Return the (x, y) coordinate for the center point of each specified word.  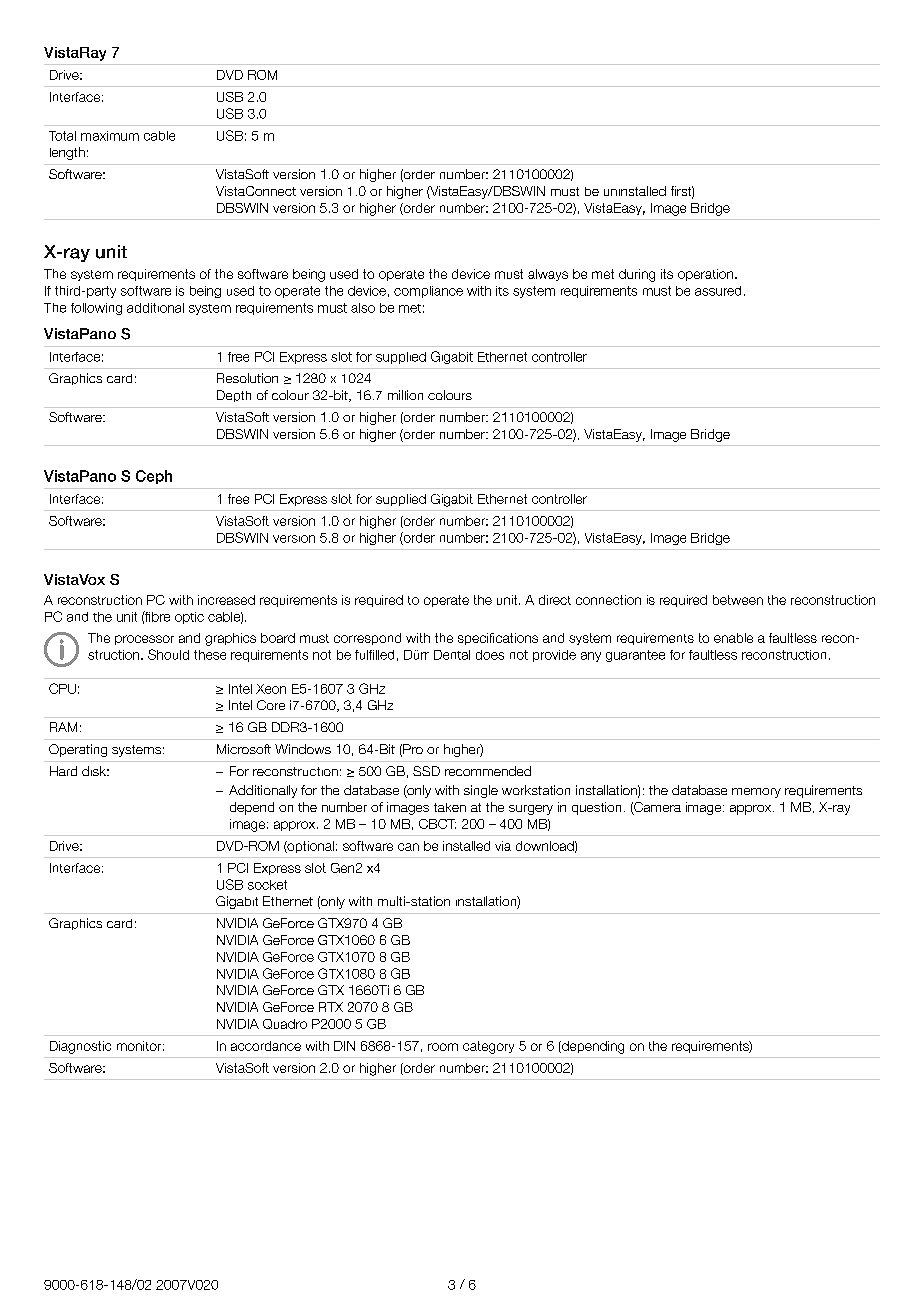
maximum (110, 136)
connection (608, 600)
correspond (367, 639)
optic (189, 618)
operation (707, 275)
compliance (428, 292)
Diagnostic (80, 1047)
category (488, 1047)
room (443, 1047)
